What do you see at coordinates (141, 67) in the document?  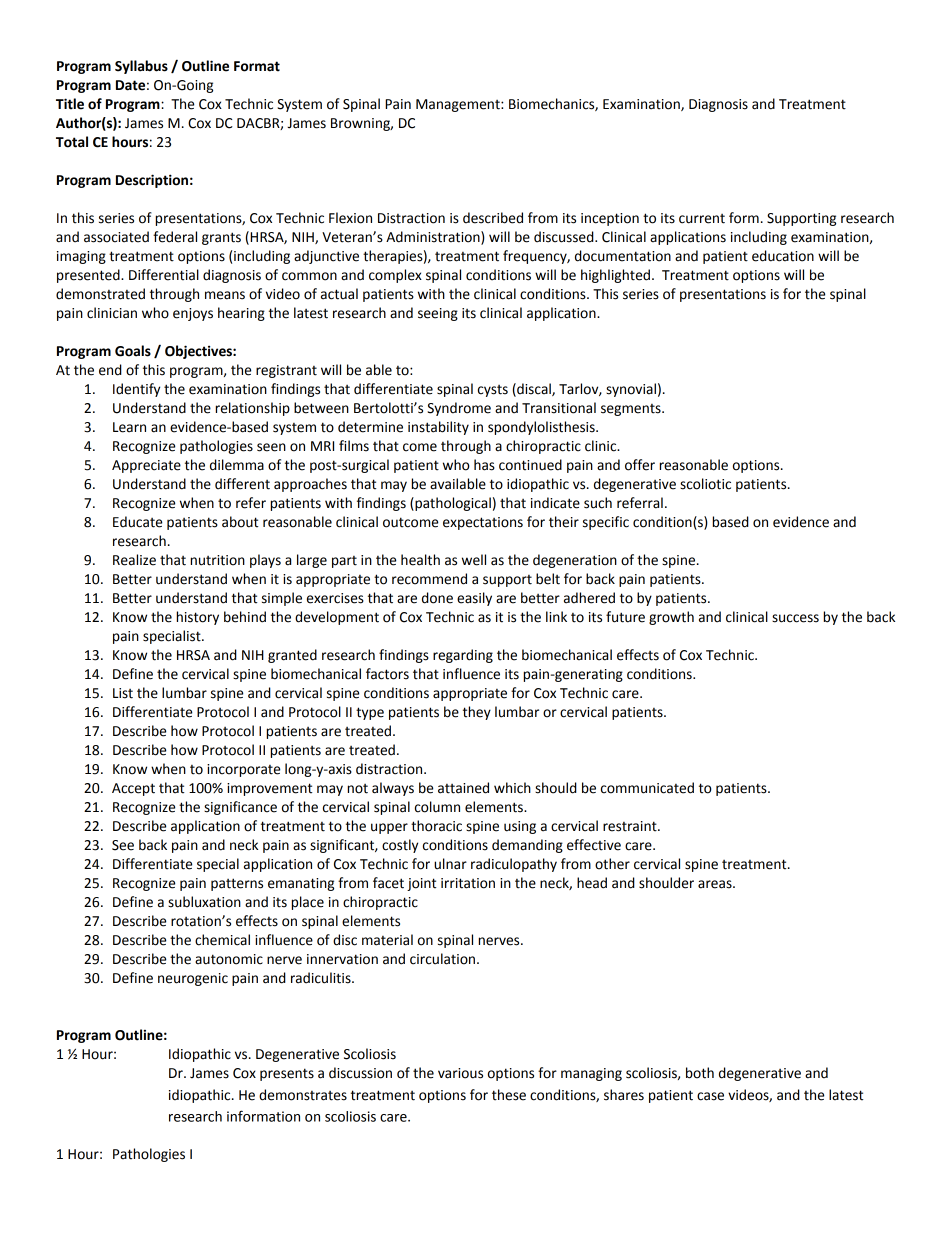 I see `Syllabus` at bounding box center [141, 67].
